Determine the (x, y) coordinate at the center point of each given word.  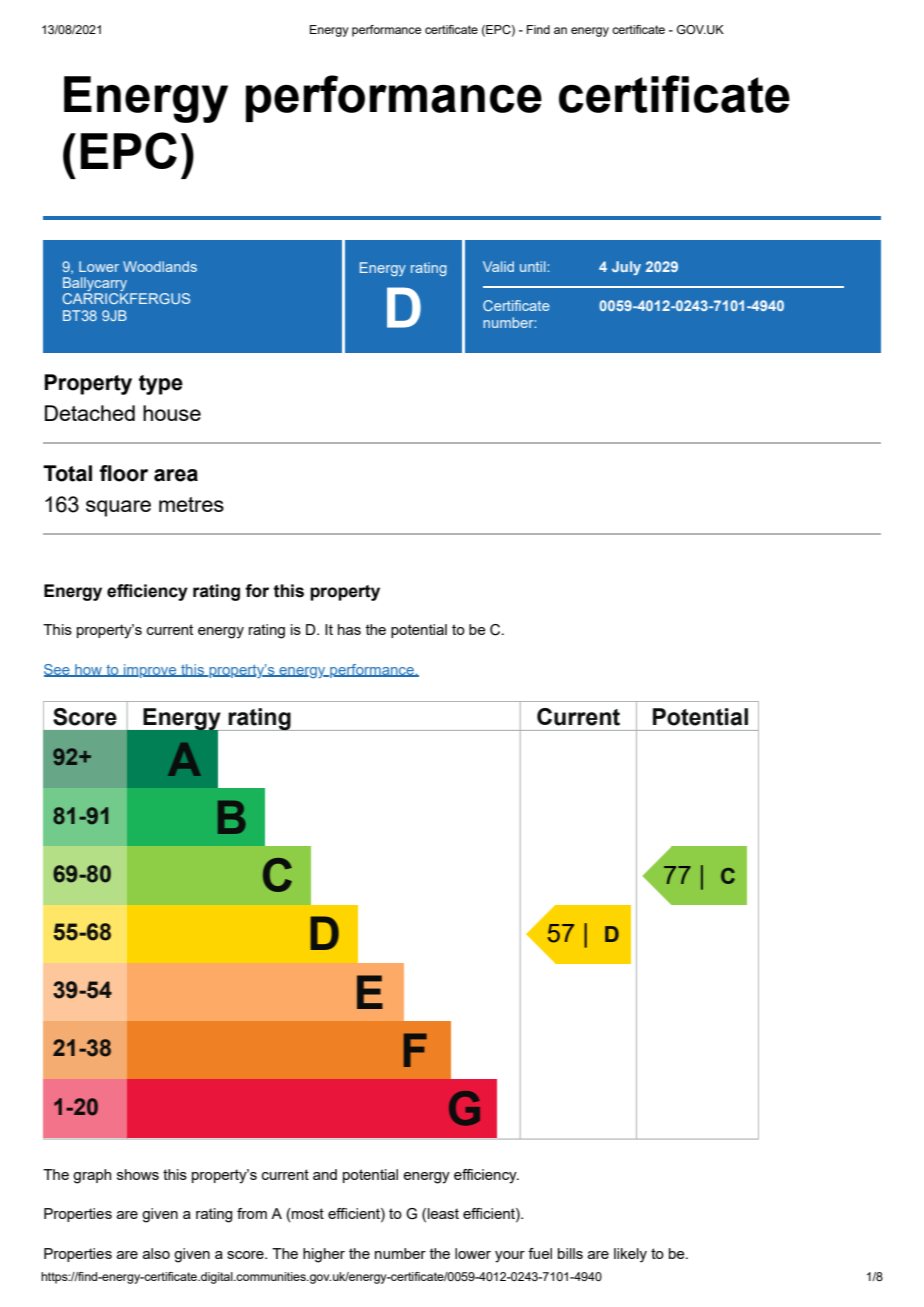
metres (191, 504)
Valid (498, 266)
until (534, 266)
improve (150, 671)
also (156, 1253)
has (349, 629)
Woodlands (160, 266)
